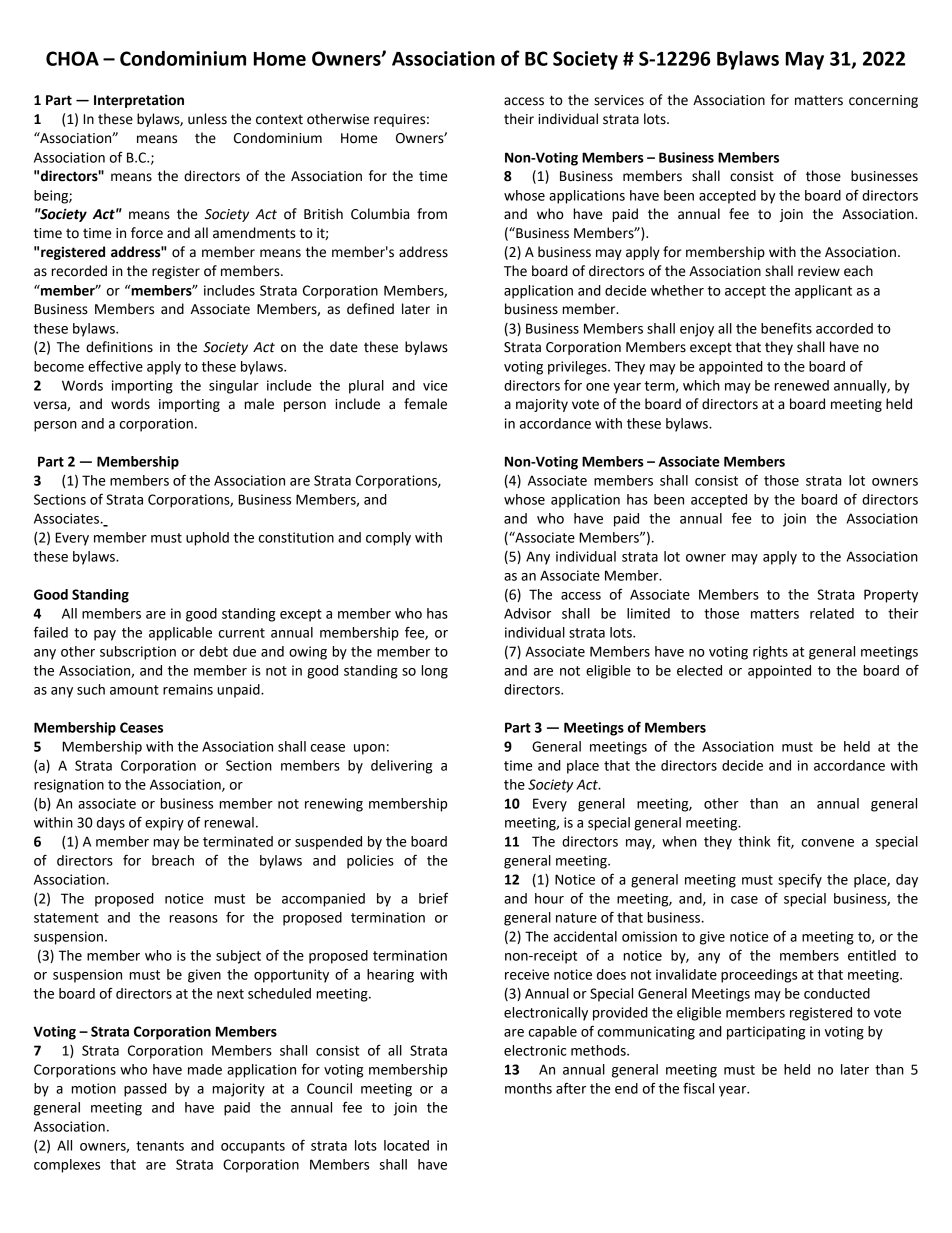 This page has height=1233, width=952. What do you see at coordinates (207, 539) in the page?
I see `uphold` at bounding box center [207, 539].
